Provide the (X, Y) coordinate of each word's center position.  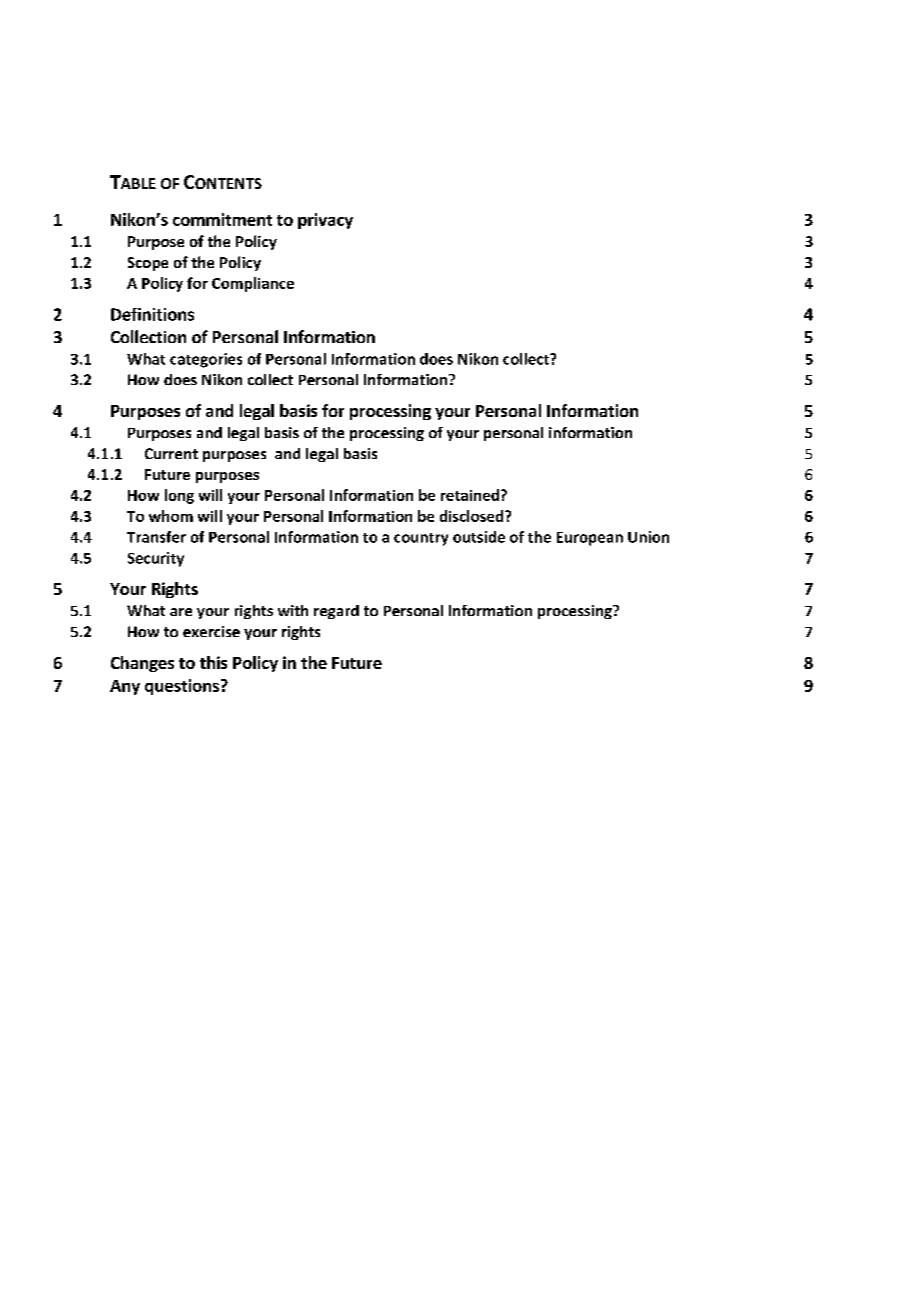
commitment (222, 219)
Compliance (253, 284)
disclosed (473, 516)
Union (648, 537)
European (590, 539)
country (421, 539)
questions (182, 687)
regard (336, 612)
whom (171, 516)
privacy (325, 221)
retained (470, 495)
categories (206, 360)
